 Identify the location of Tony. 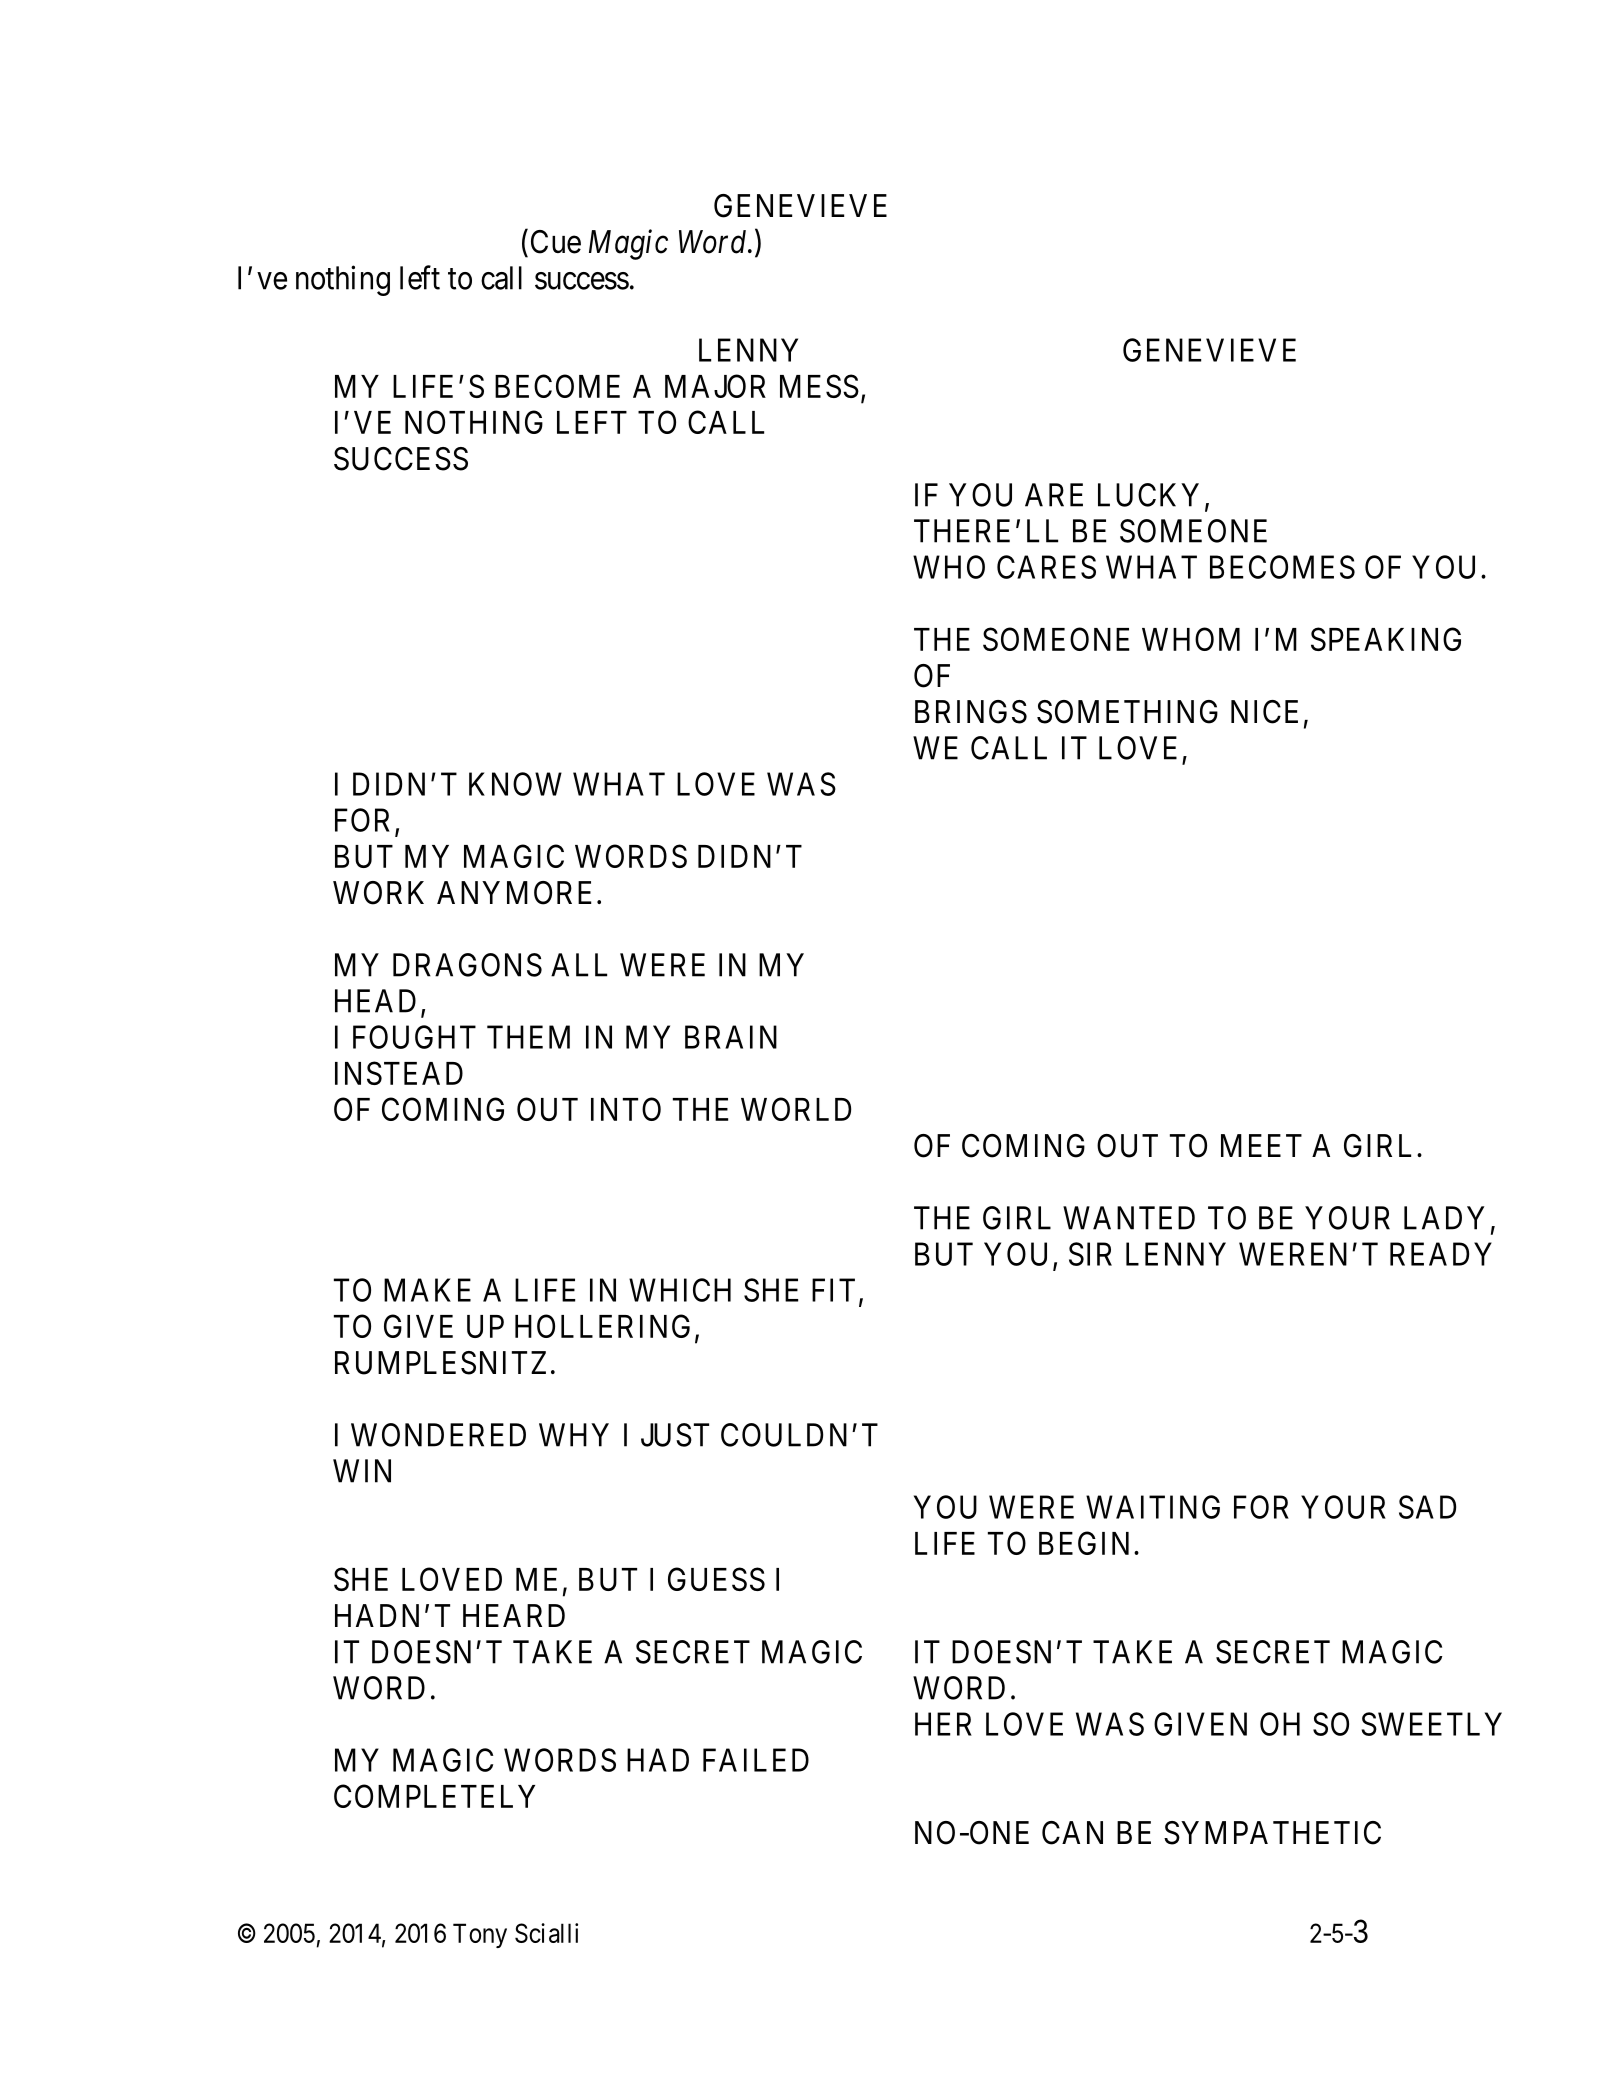
(480, 1935).
